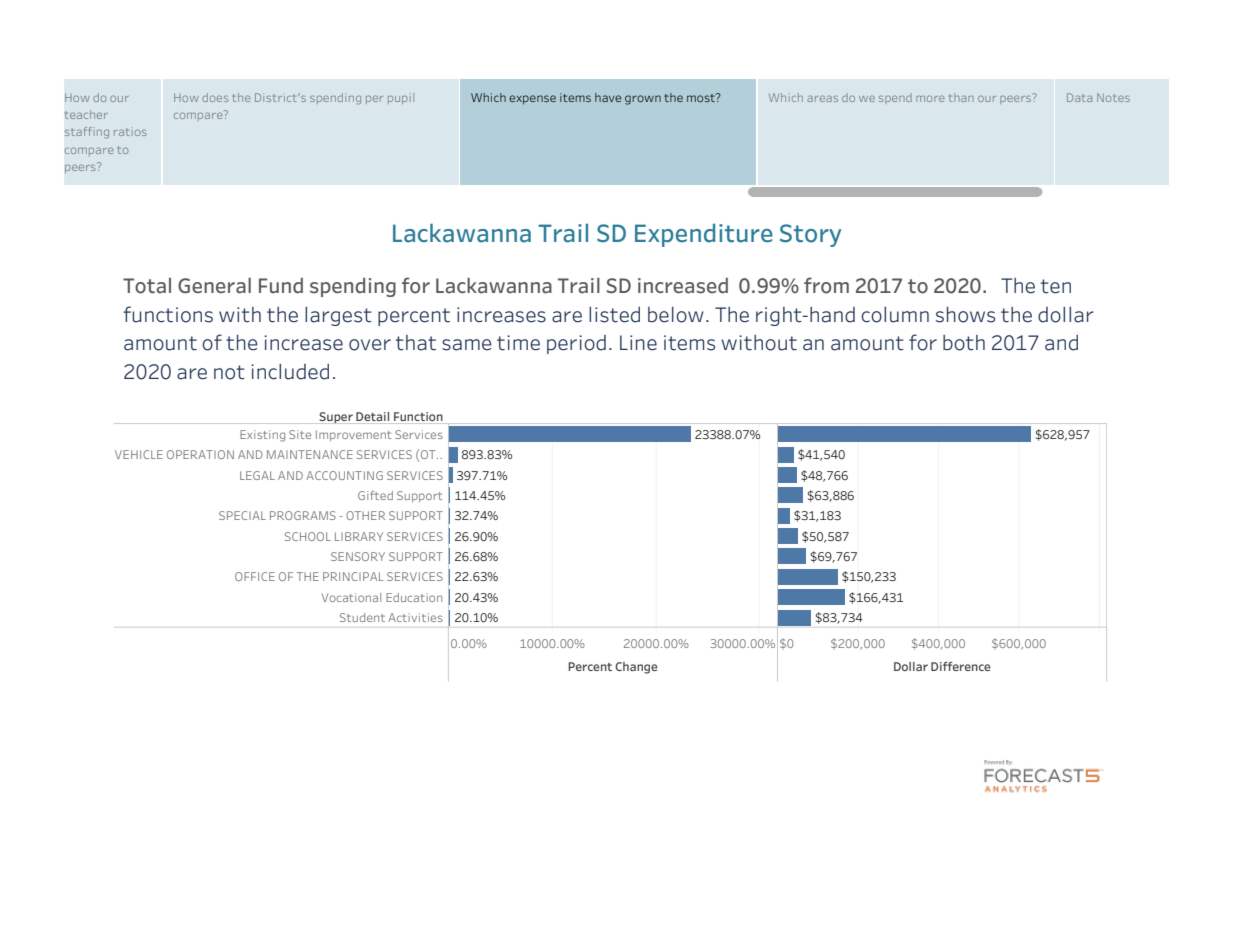 Image resolution: width=1233 pixels, height=952 pixels. What do you see at coordinates (415, 617) in the screenshot?
I see `Activities` at bounding box center [415, 617].
